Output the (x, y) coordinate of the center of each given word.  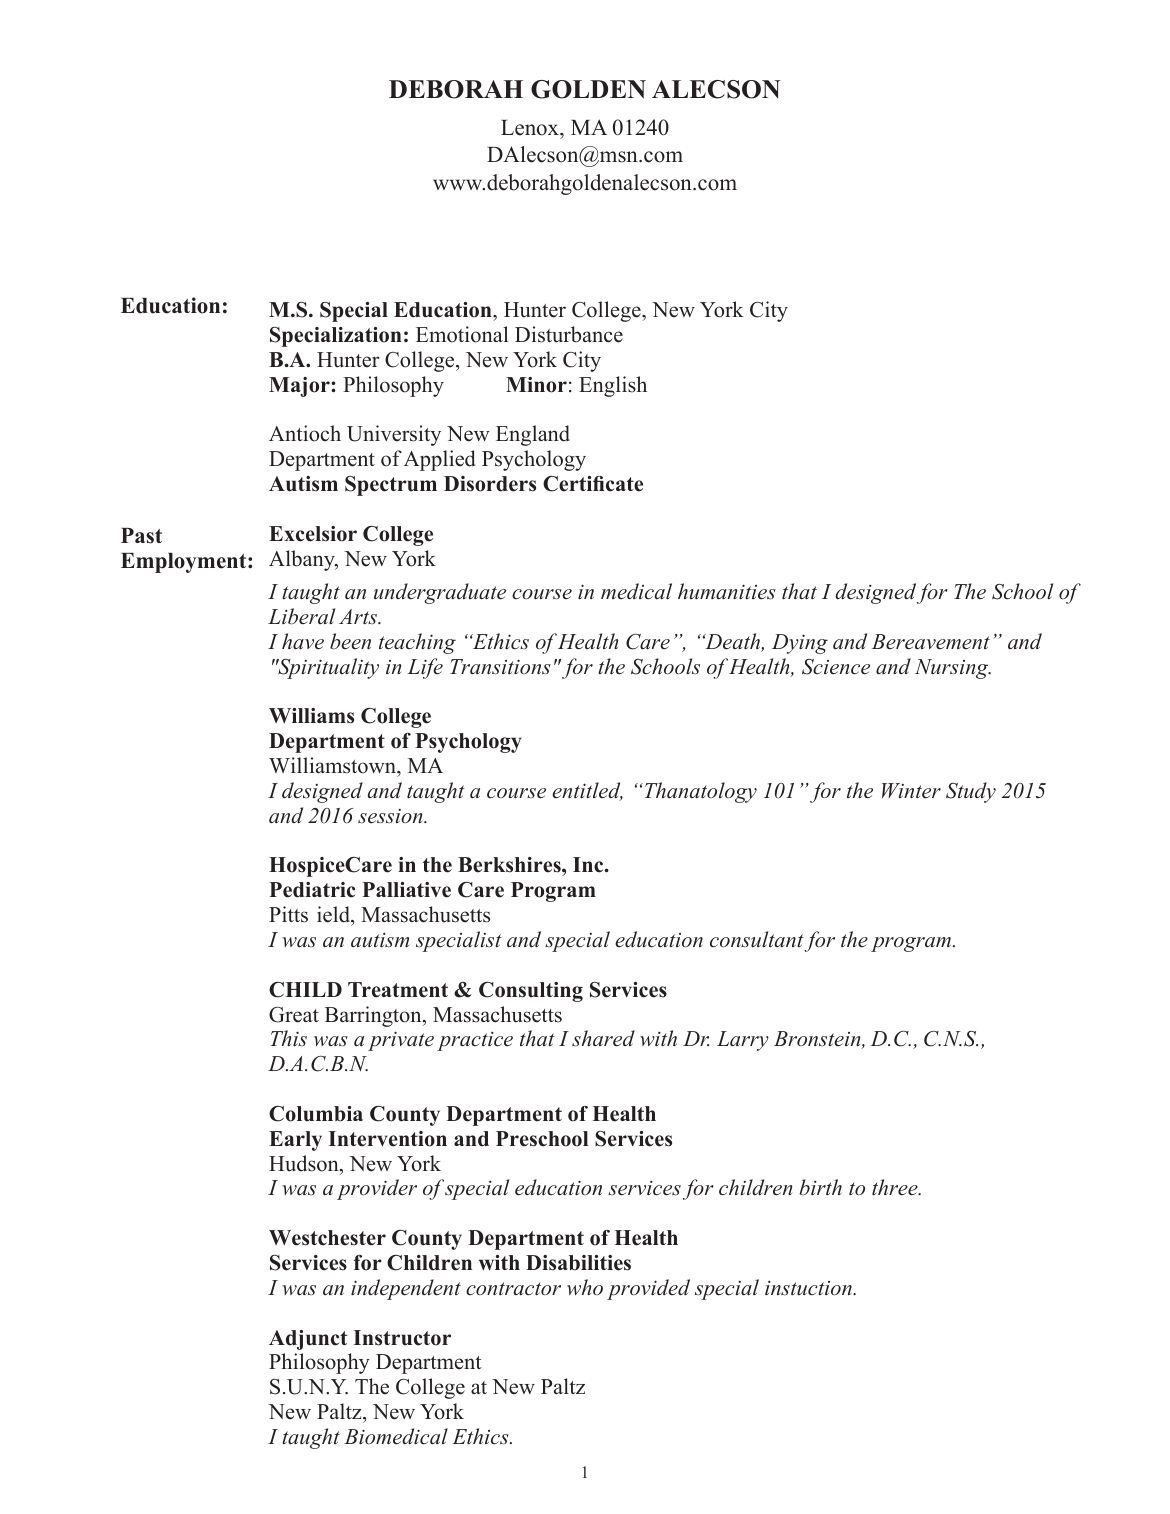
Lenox (531, 128)
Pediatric (312, 890)
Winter (911, 791)
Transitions (500, 667)
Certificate (593, 484)
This (288, 1038)
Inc (589, 865)
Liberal (301, 616)
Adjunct (308, 1340)
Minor (536, 385)
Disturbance (569, 334)
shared (603, 1038)
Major (300, 387)
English (613, 386)
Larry (743, 1041)
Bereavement (931, 642)
